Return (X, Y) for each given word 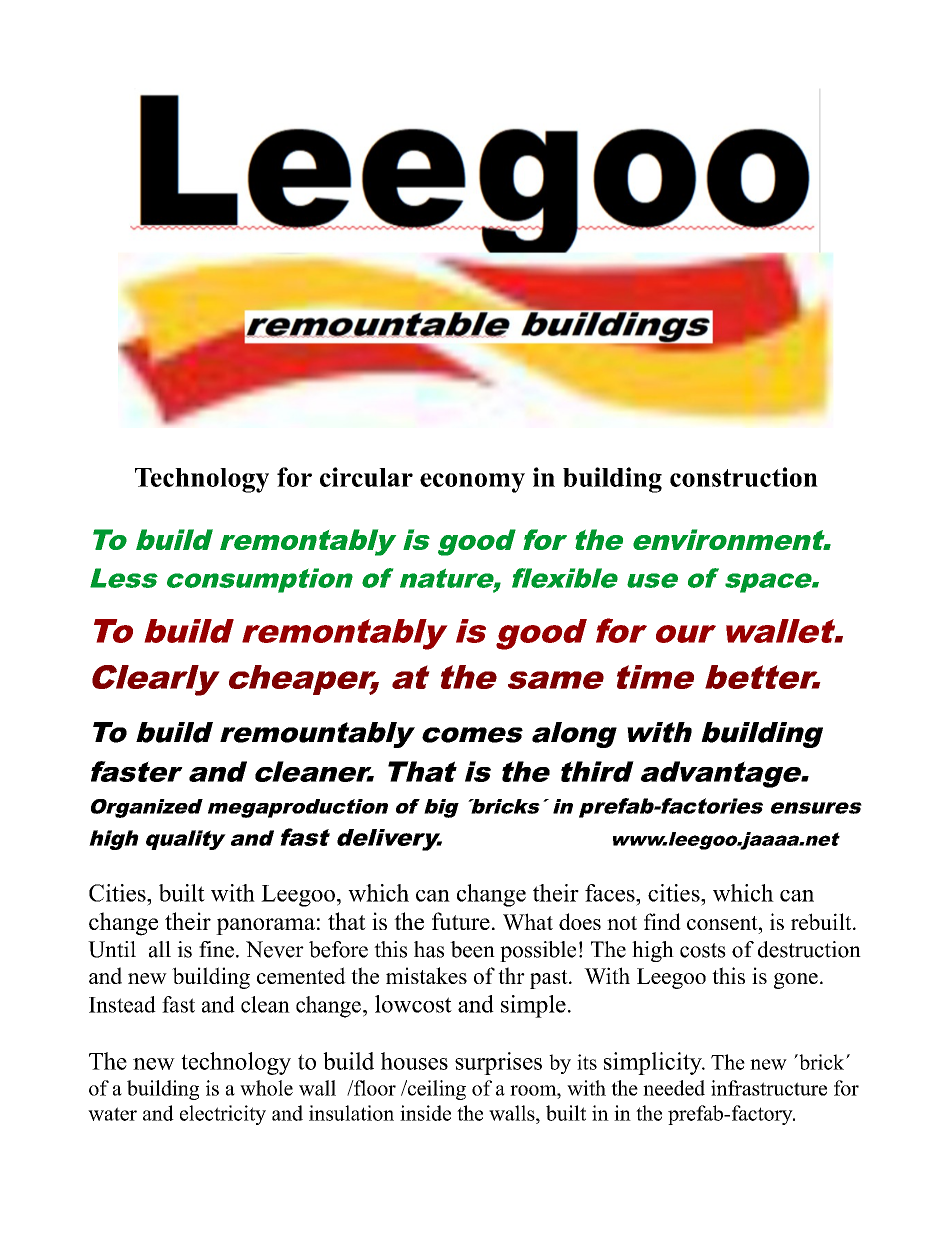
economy (472, 483)
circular (366, 477)
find (662, 921)
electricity (223, 1115)
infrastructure (769, 1088)
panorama (265, 926)
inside (425, 1113)
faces (611, 893)
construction (744, 477)
